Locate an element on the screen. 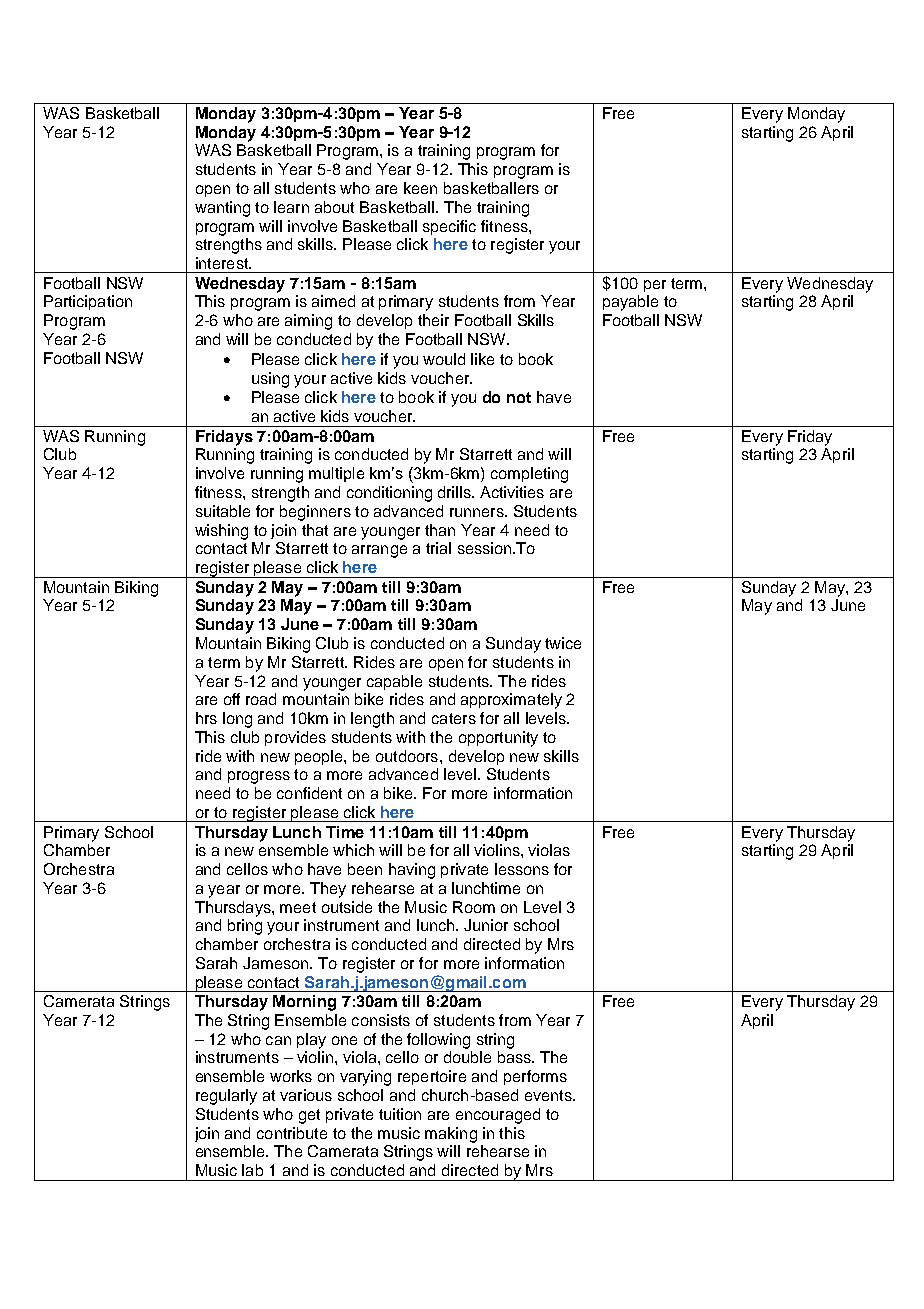  about is located at coordinates (334, 207).
